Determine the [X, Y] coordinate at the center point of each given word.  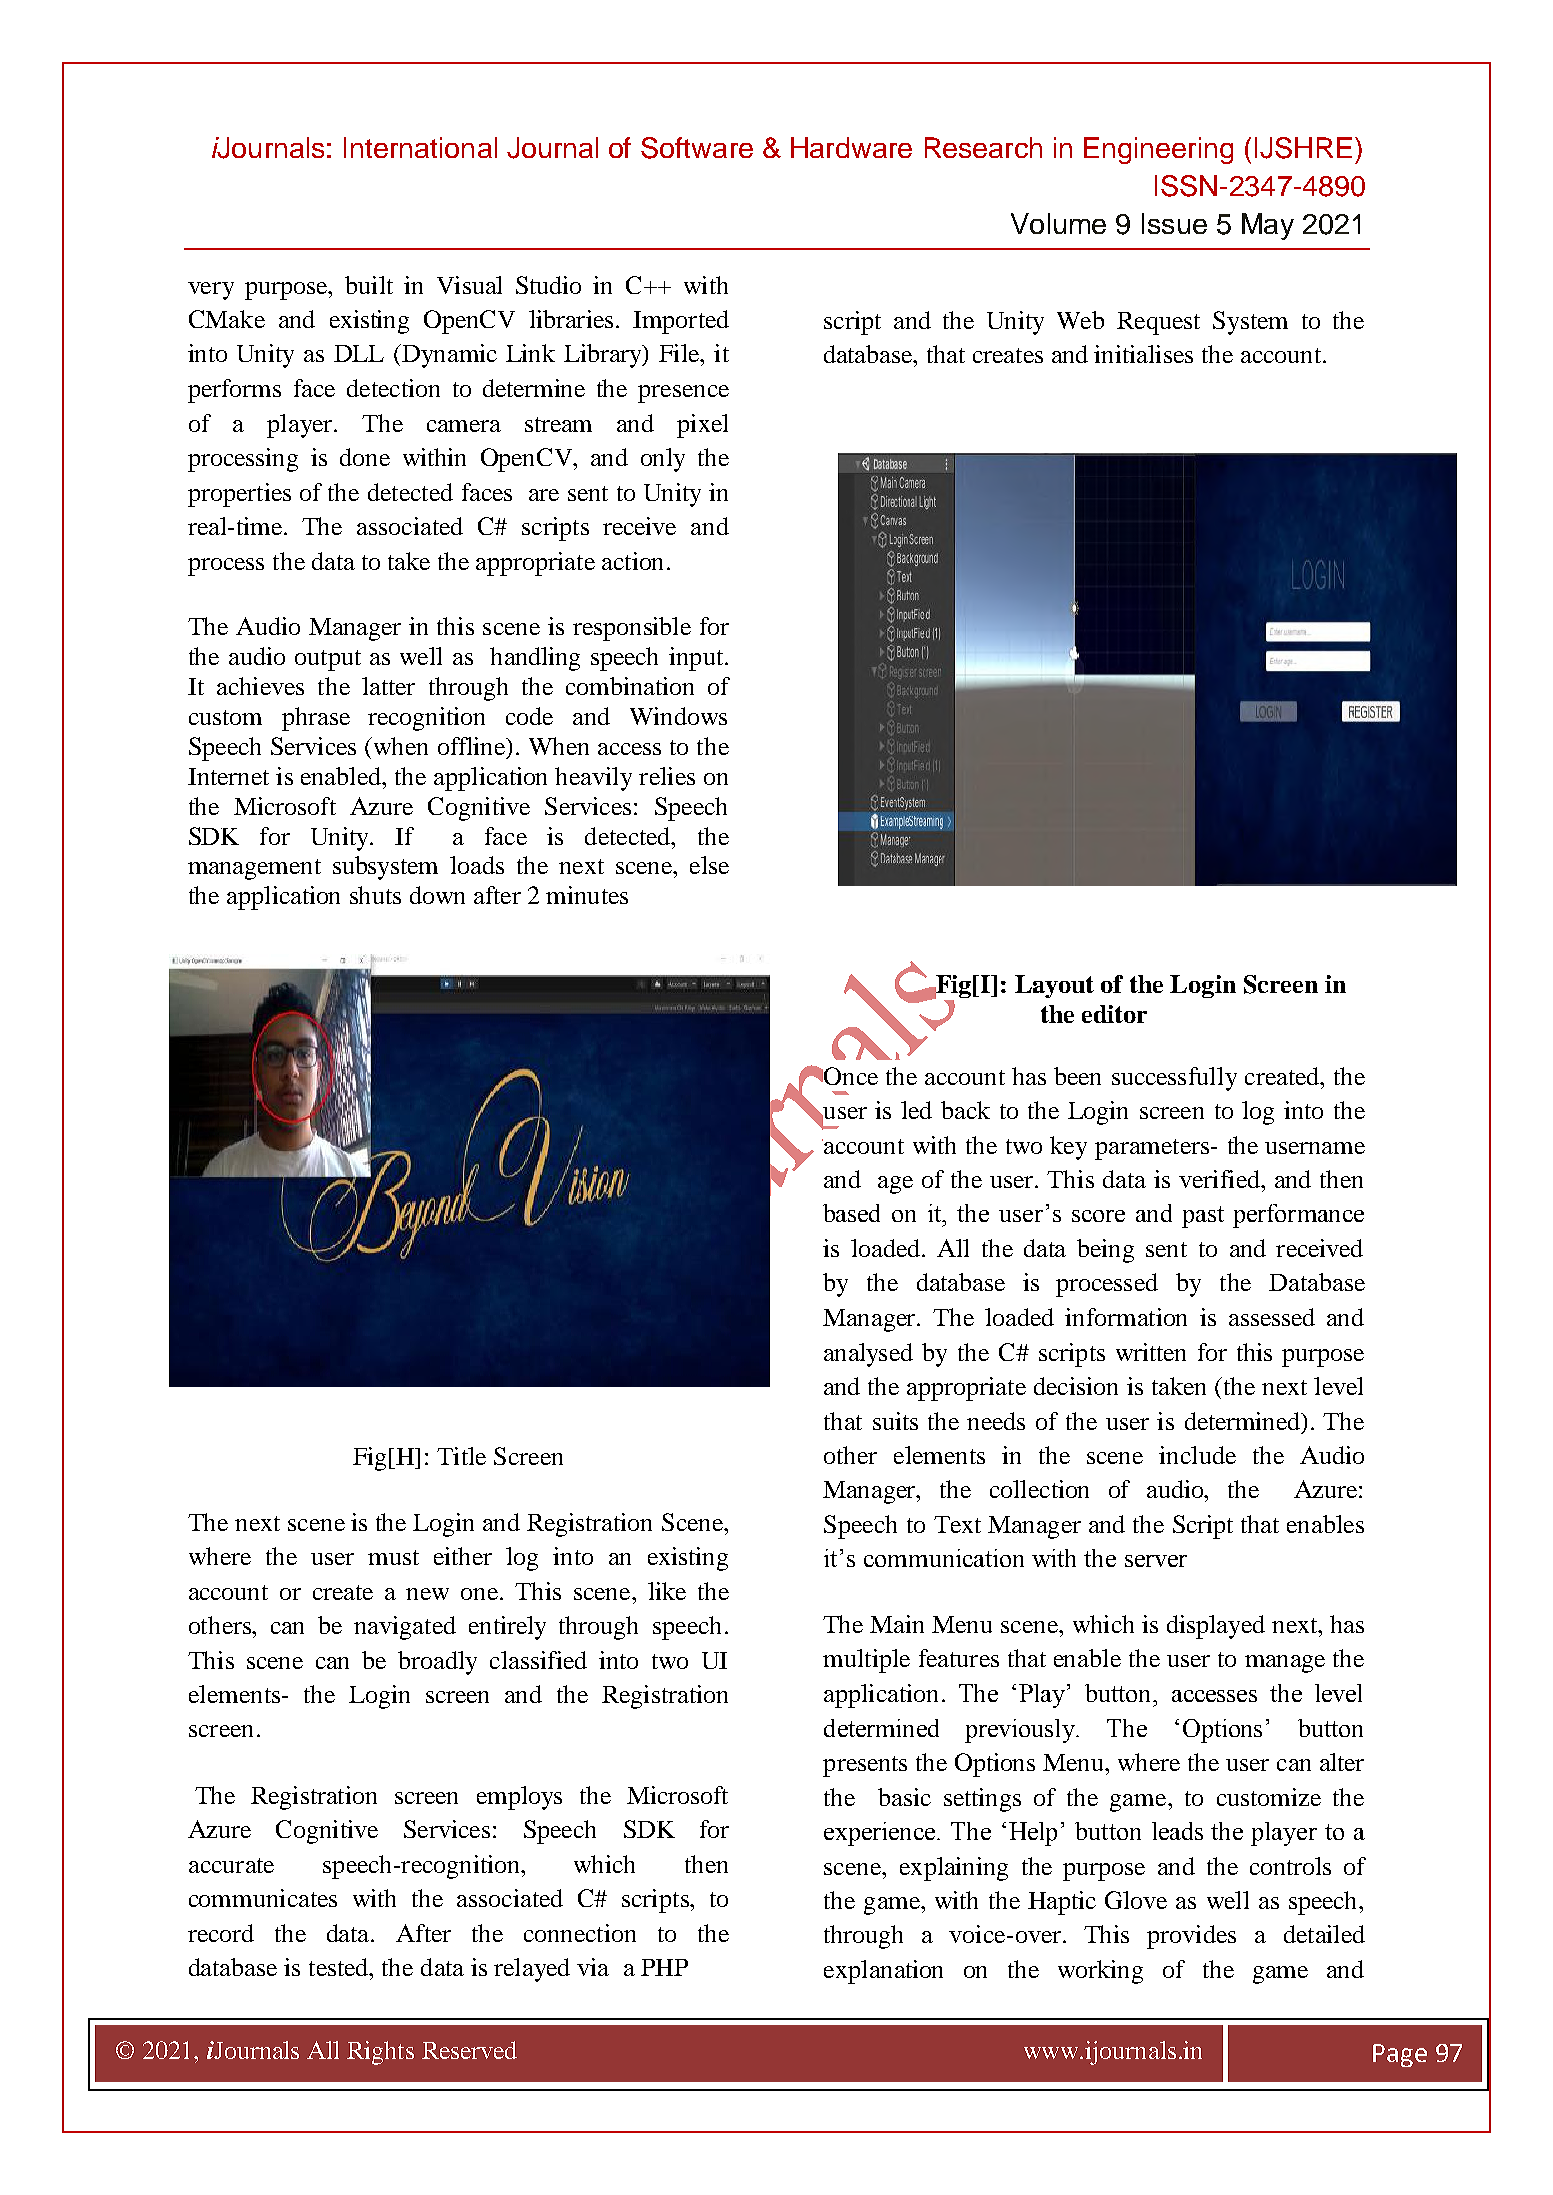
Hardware [851, 147]
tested [340, 1967]
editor [1114, 1014]
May [1268, 226]
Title [461, 1456]
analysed [868, 1355]
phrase [316, 719]
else [709, 865]
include [1197, 1455]
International [420, 147]
